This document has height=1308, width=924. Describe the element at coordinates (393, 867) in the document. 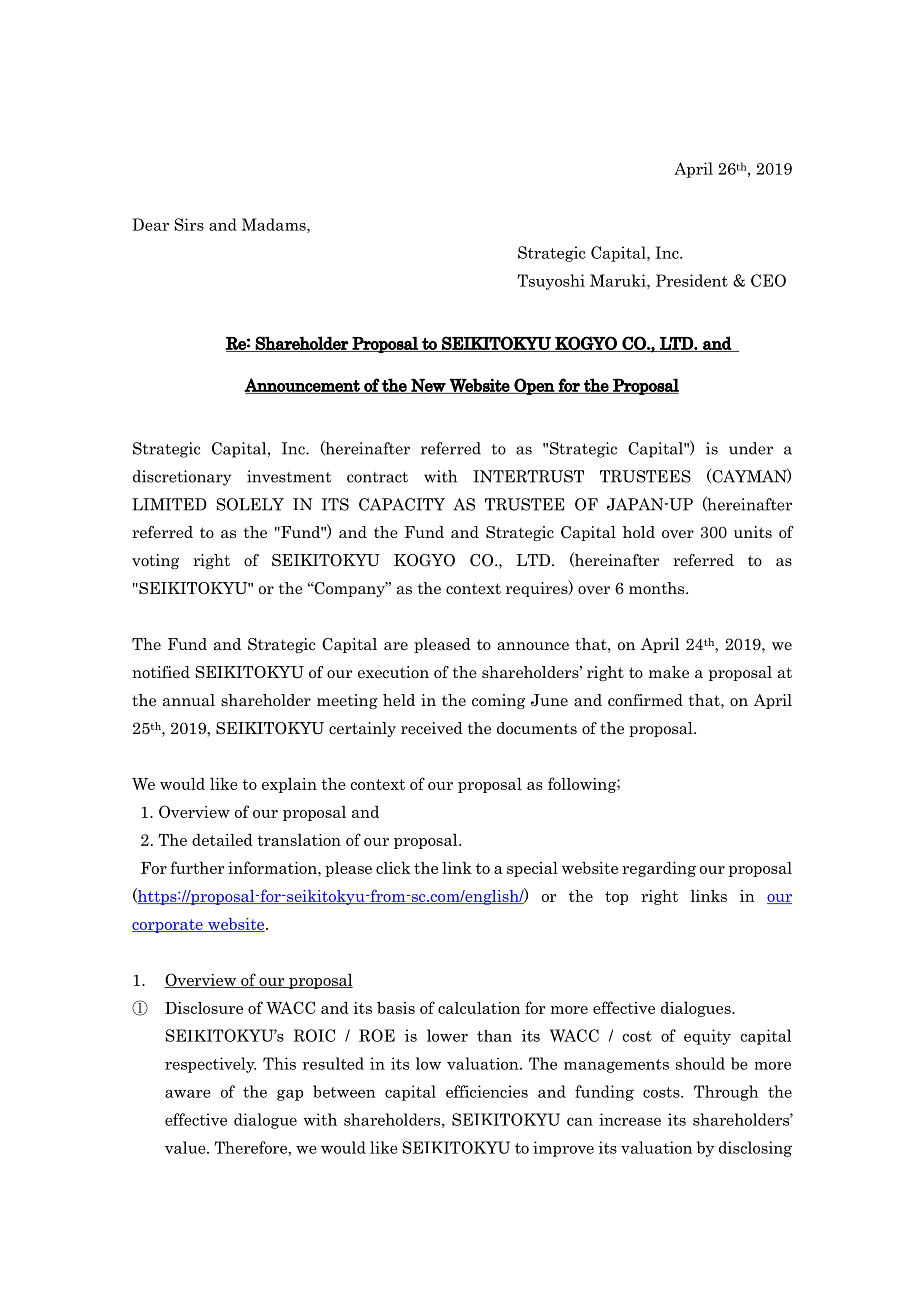

I see `click` at that location.
